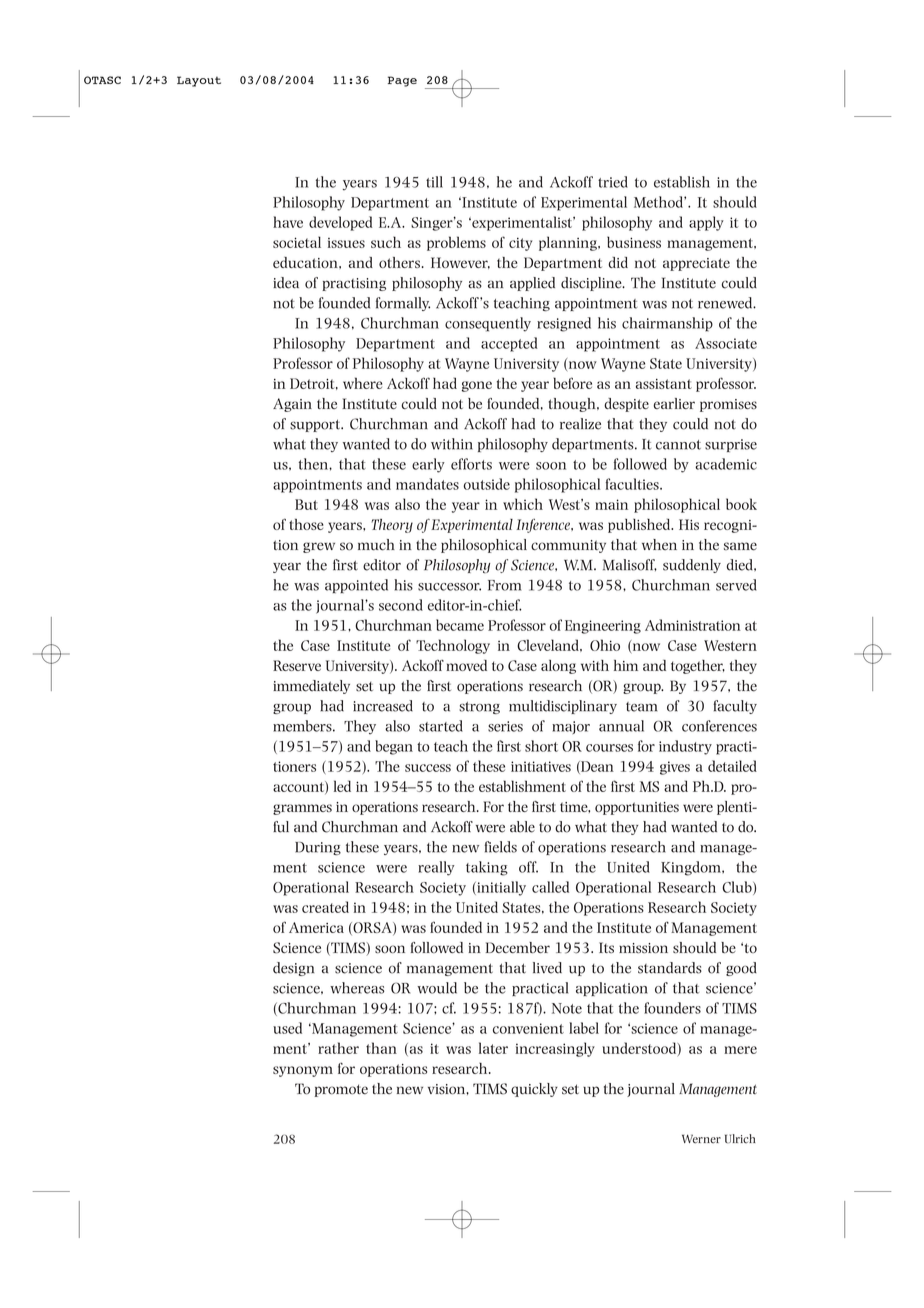  What do you see at coordinates (402, 81) in the document?
I see `Page` at bounding box center [402, 81].
